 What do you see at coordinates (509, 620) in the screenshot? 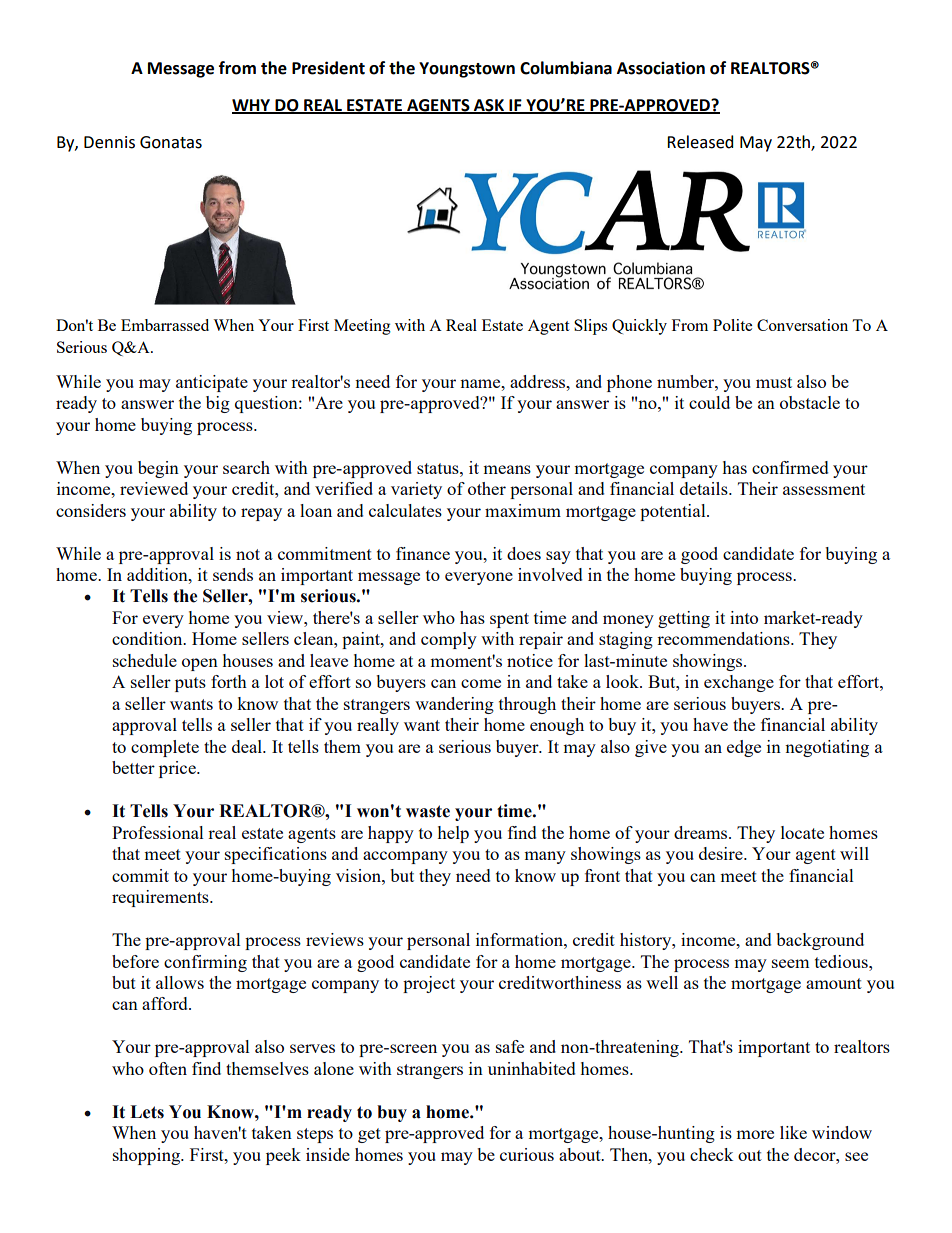
I see `spent` at bounding box center [509, 620].
